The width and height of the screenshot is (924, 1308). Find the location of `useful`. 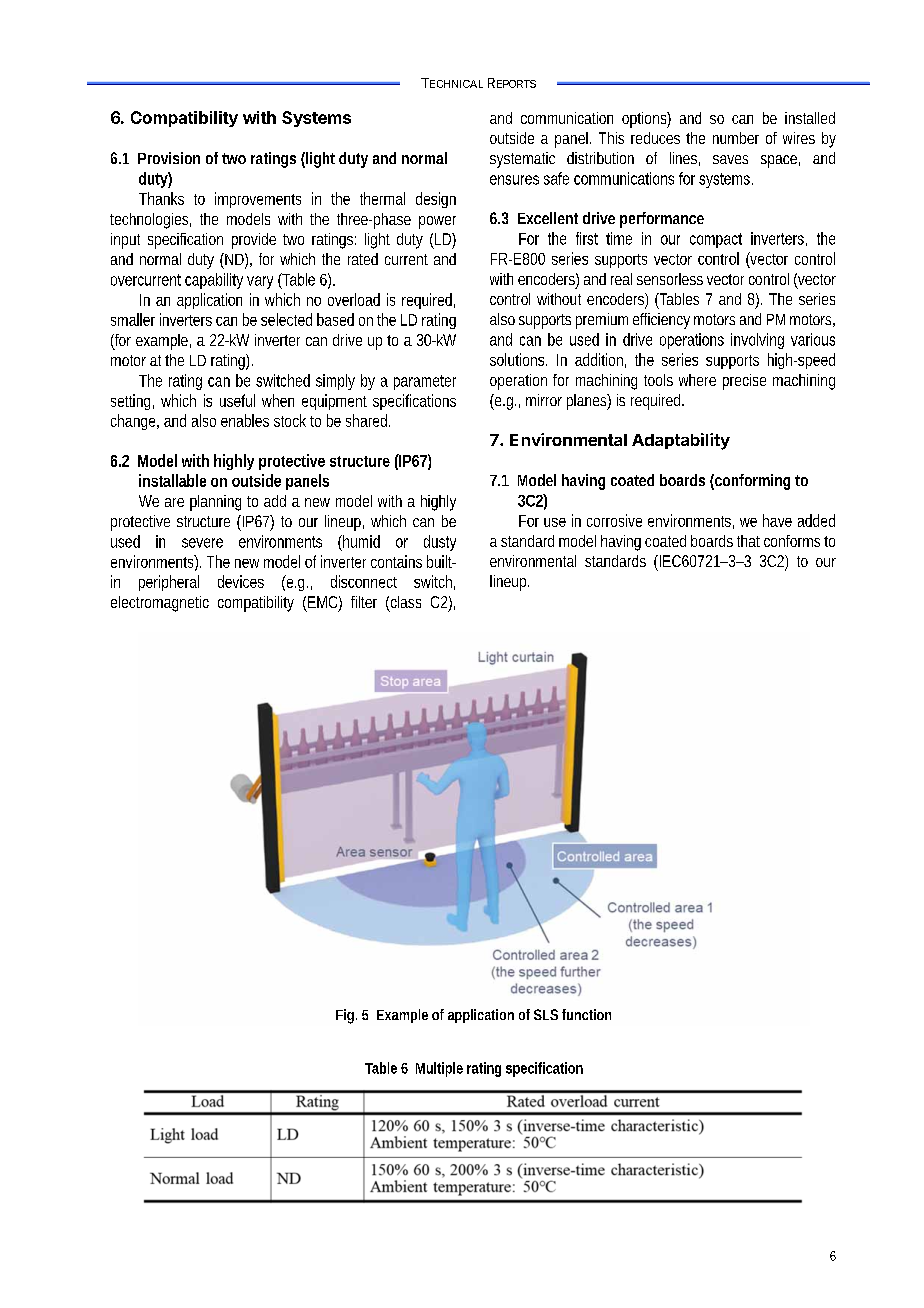

useful is located at coordinates (237, 400).
